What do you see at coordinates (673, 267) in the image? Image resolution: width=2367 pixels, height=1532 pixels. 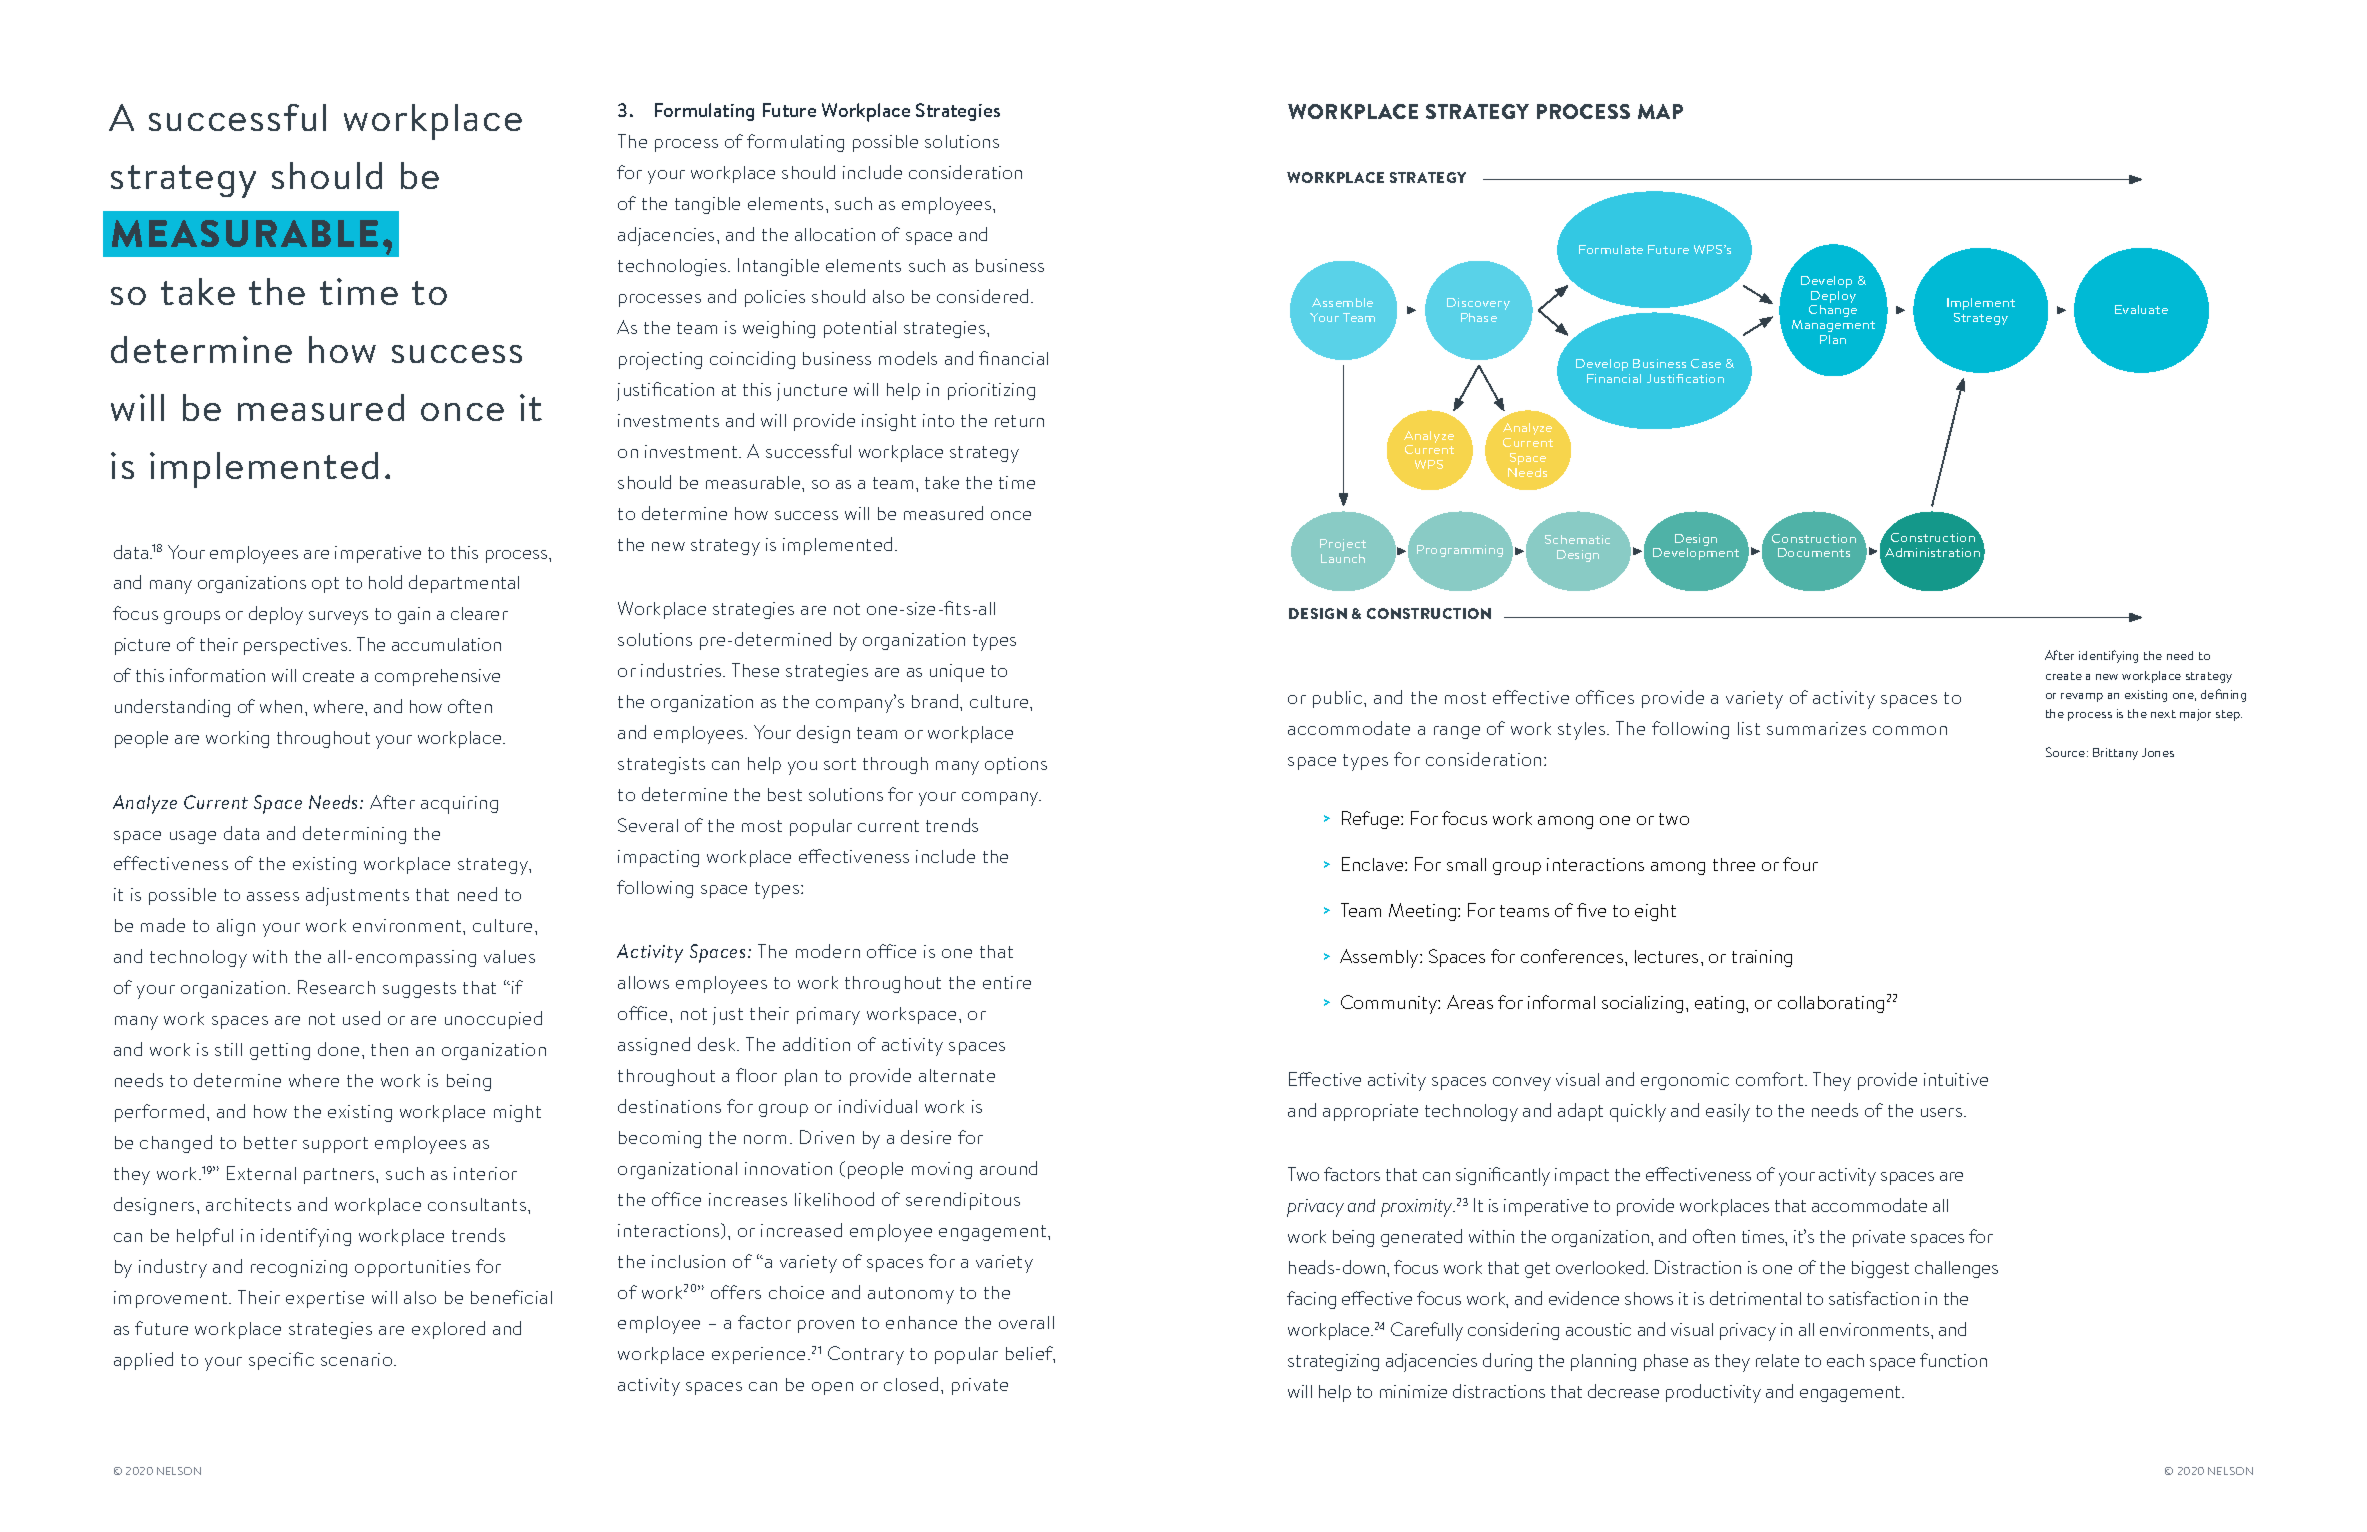 I see `technologies` at bounding box center [673, 267].
